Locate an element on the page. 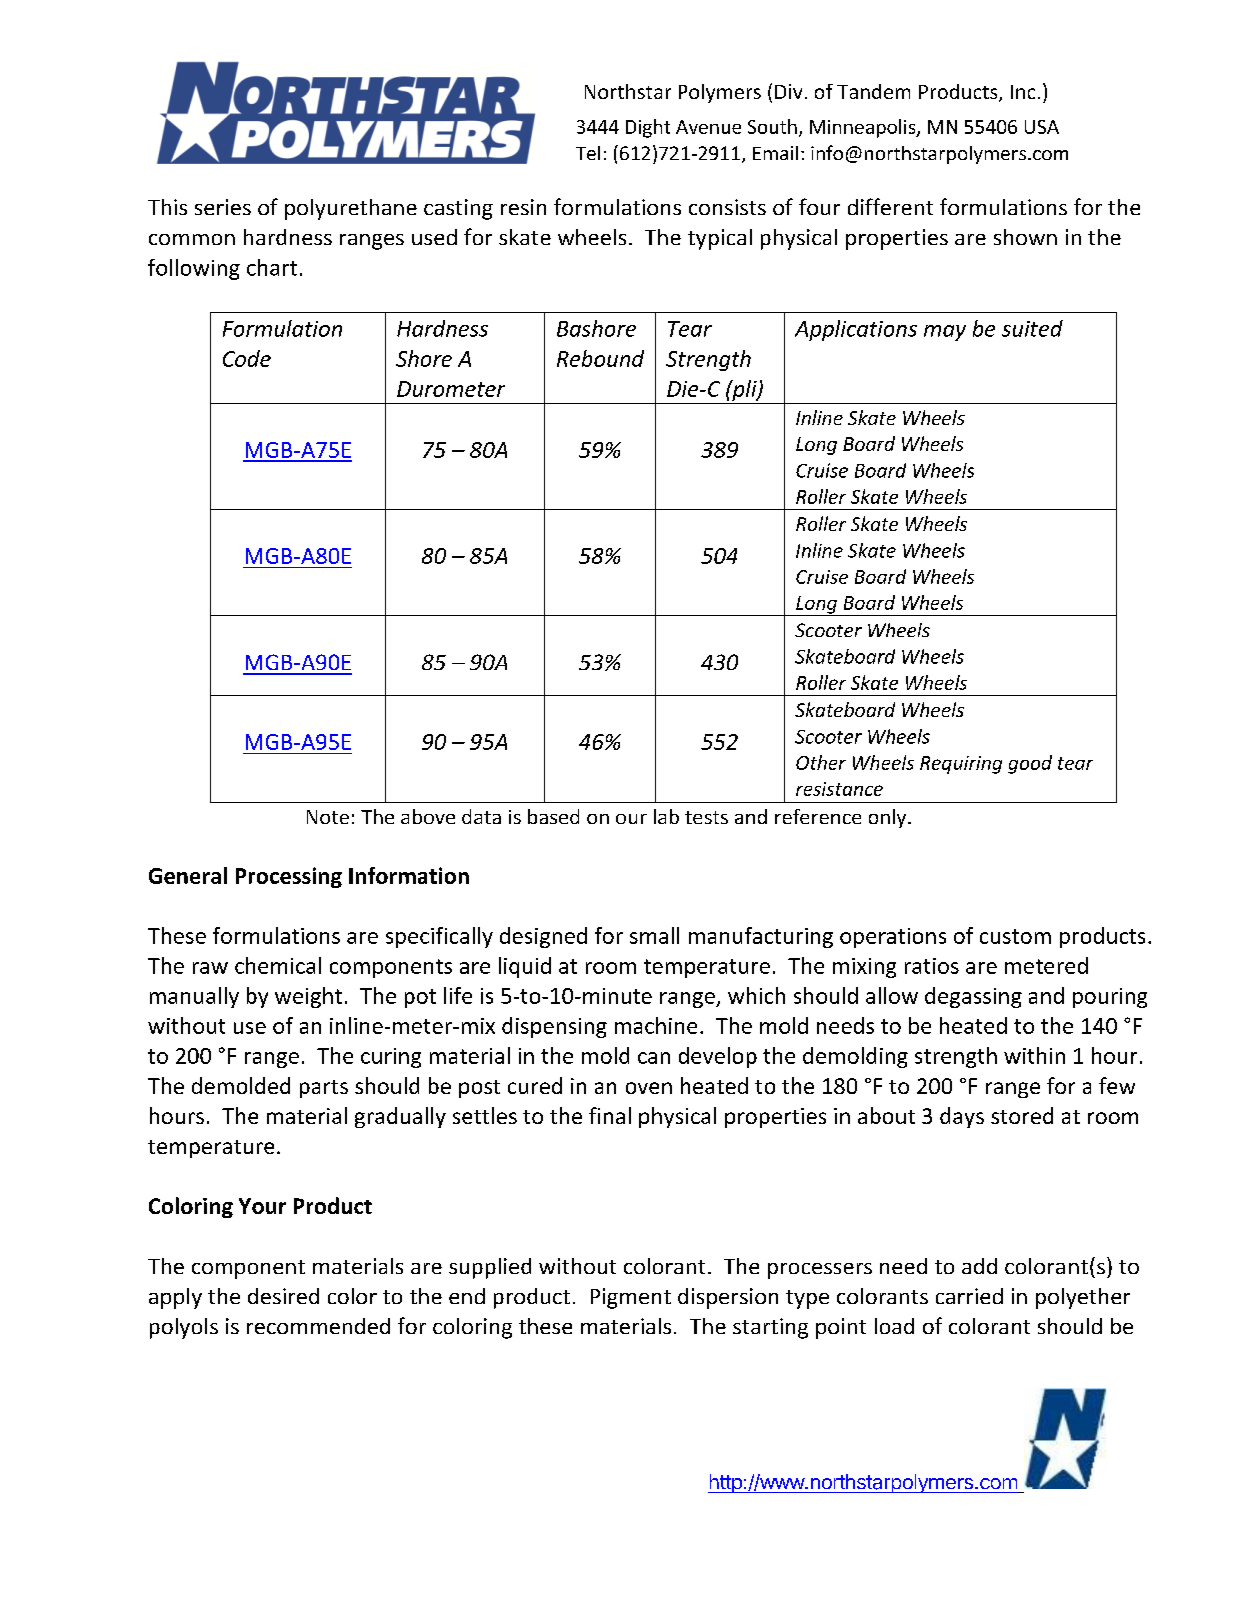  suited is located at coordinates (1032, 328).
